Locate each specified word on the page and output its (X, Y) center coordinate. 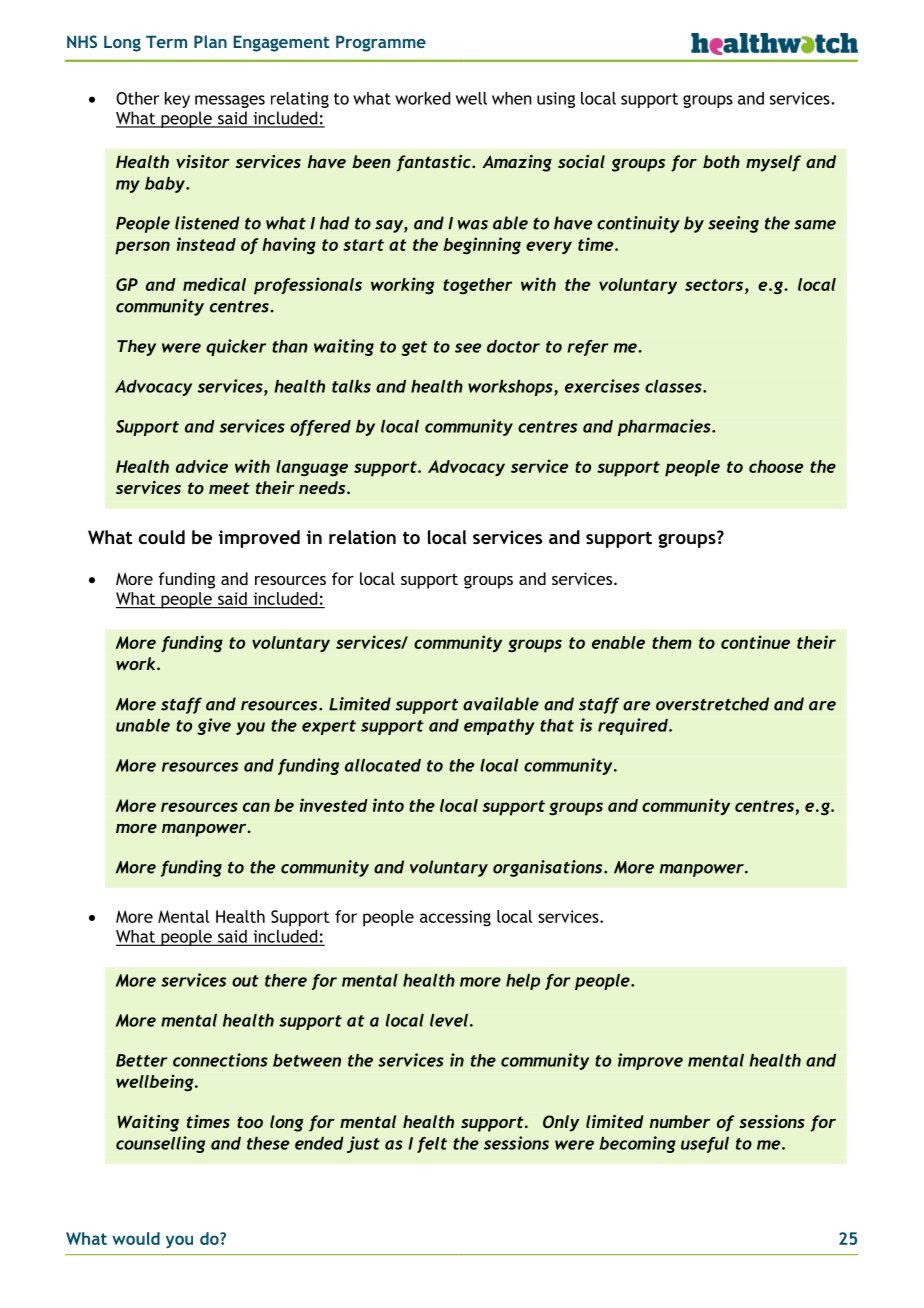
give (214, 726)
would (136, 1238)
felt (432, 1145)
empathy (499, 727)
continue (755, 642)
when (512, 98)
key (177, 100)
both (721, 161)
